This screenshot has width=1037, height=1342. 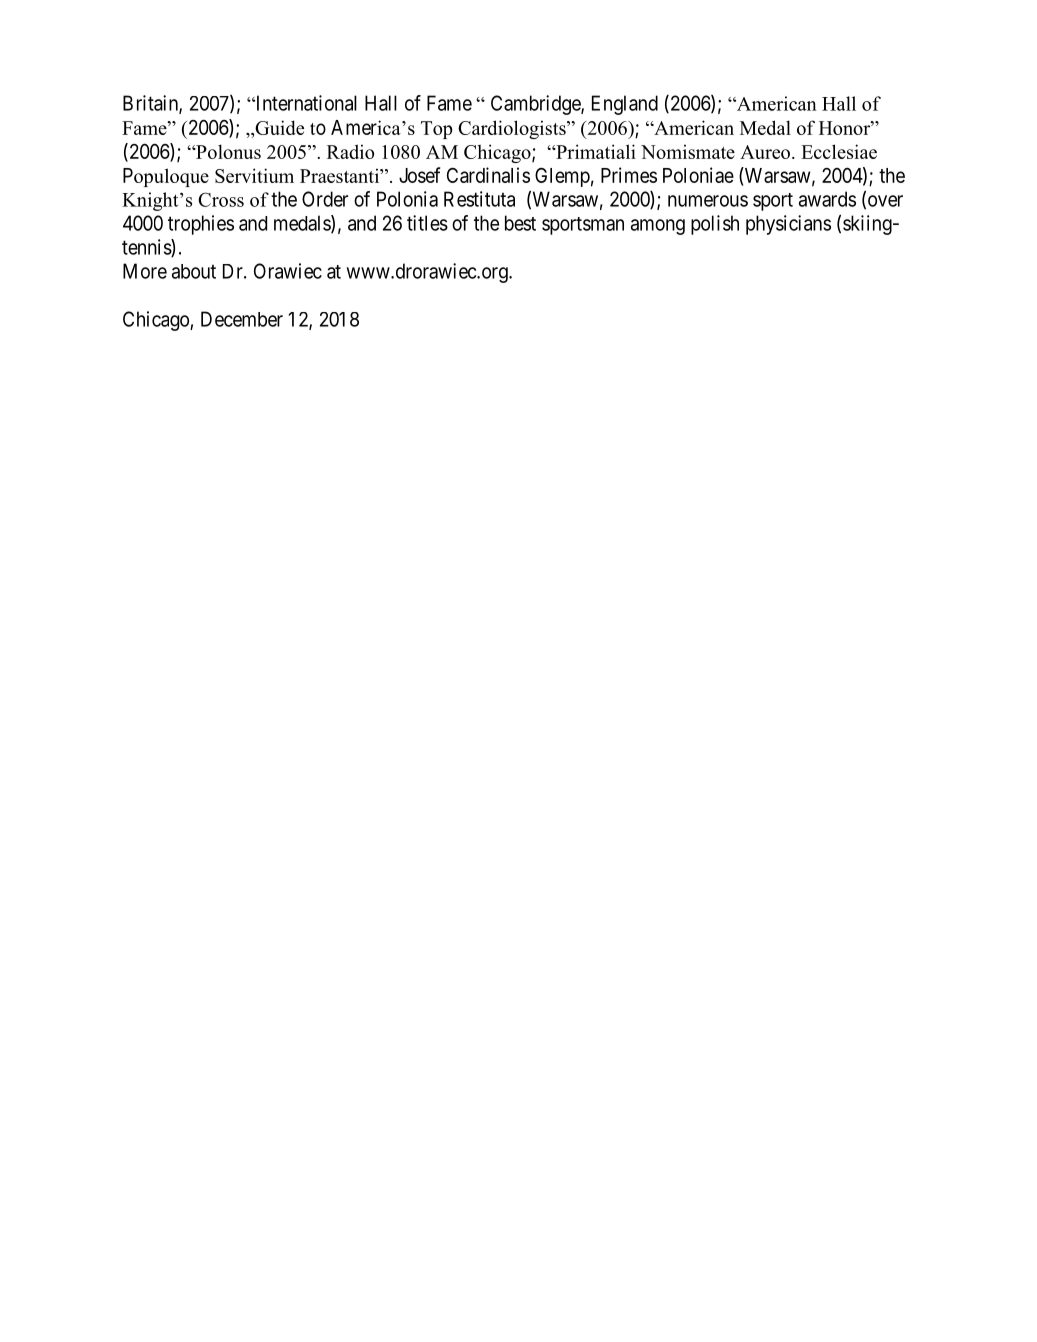 I want to click on England, so click(x=625, y=105).
